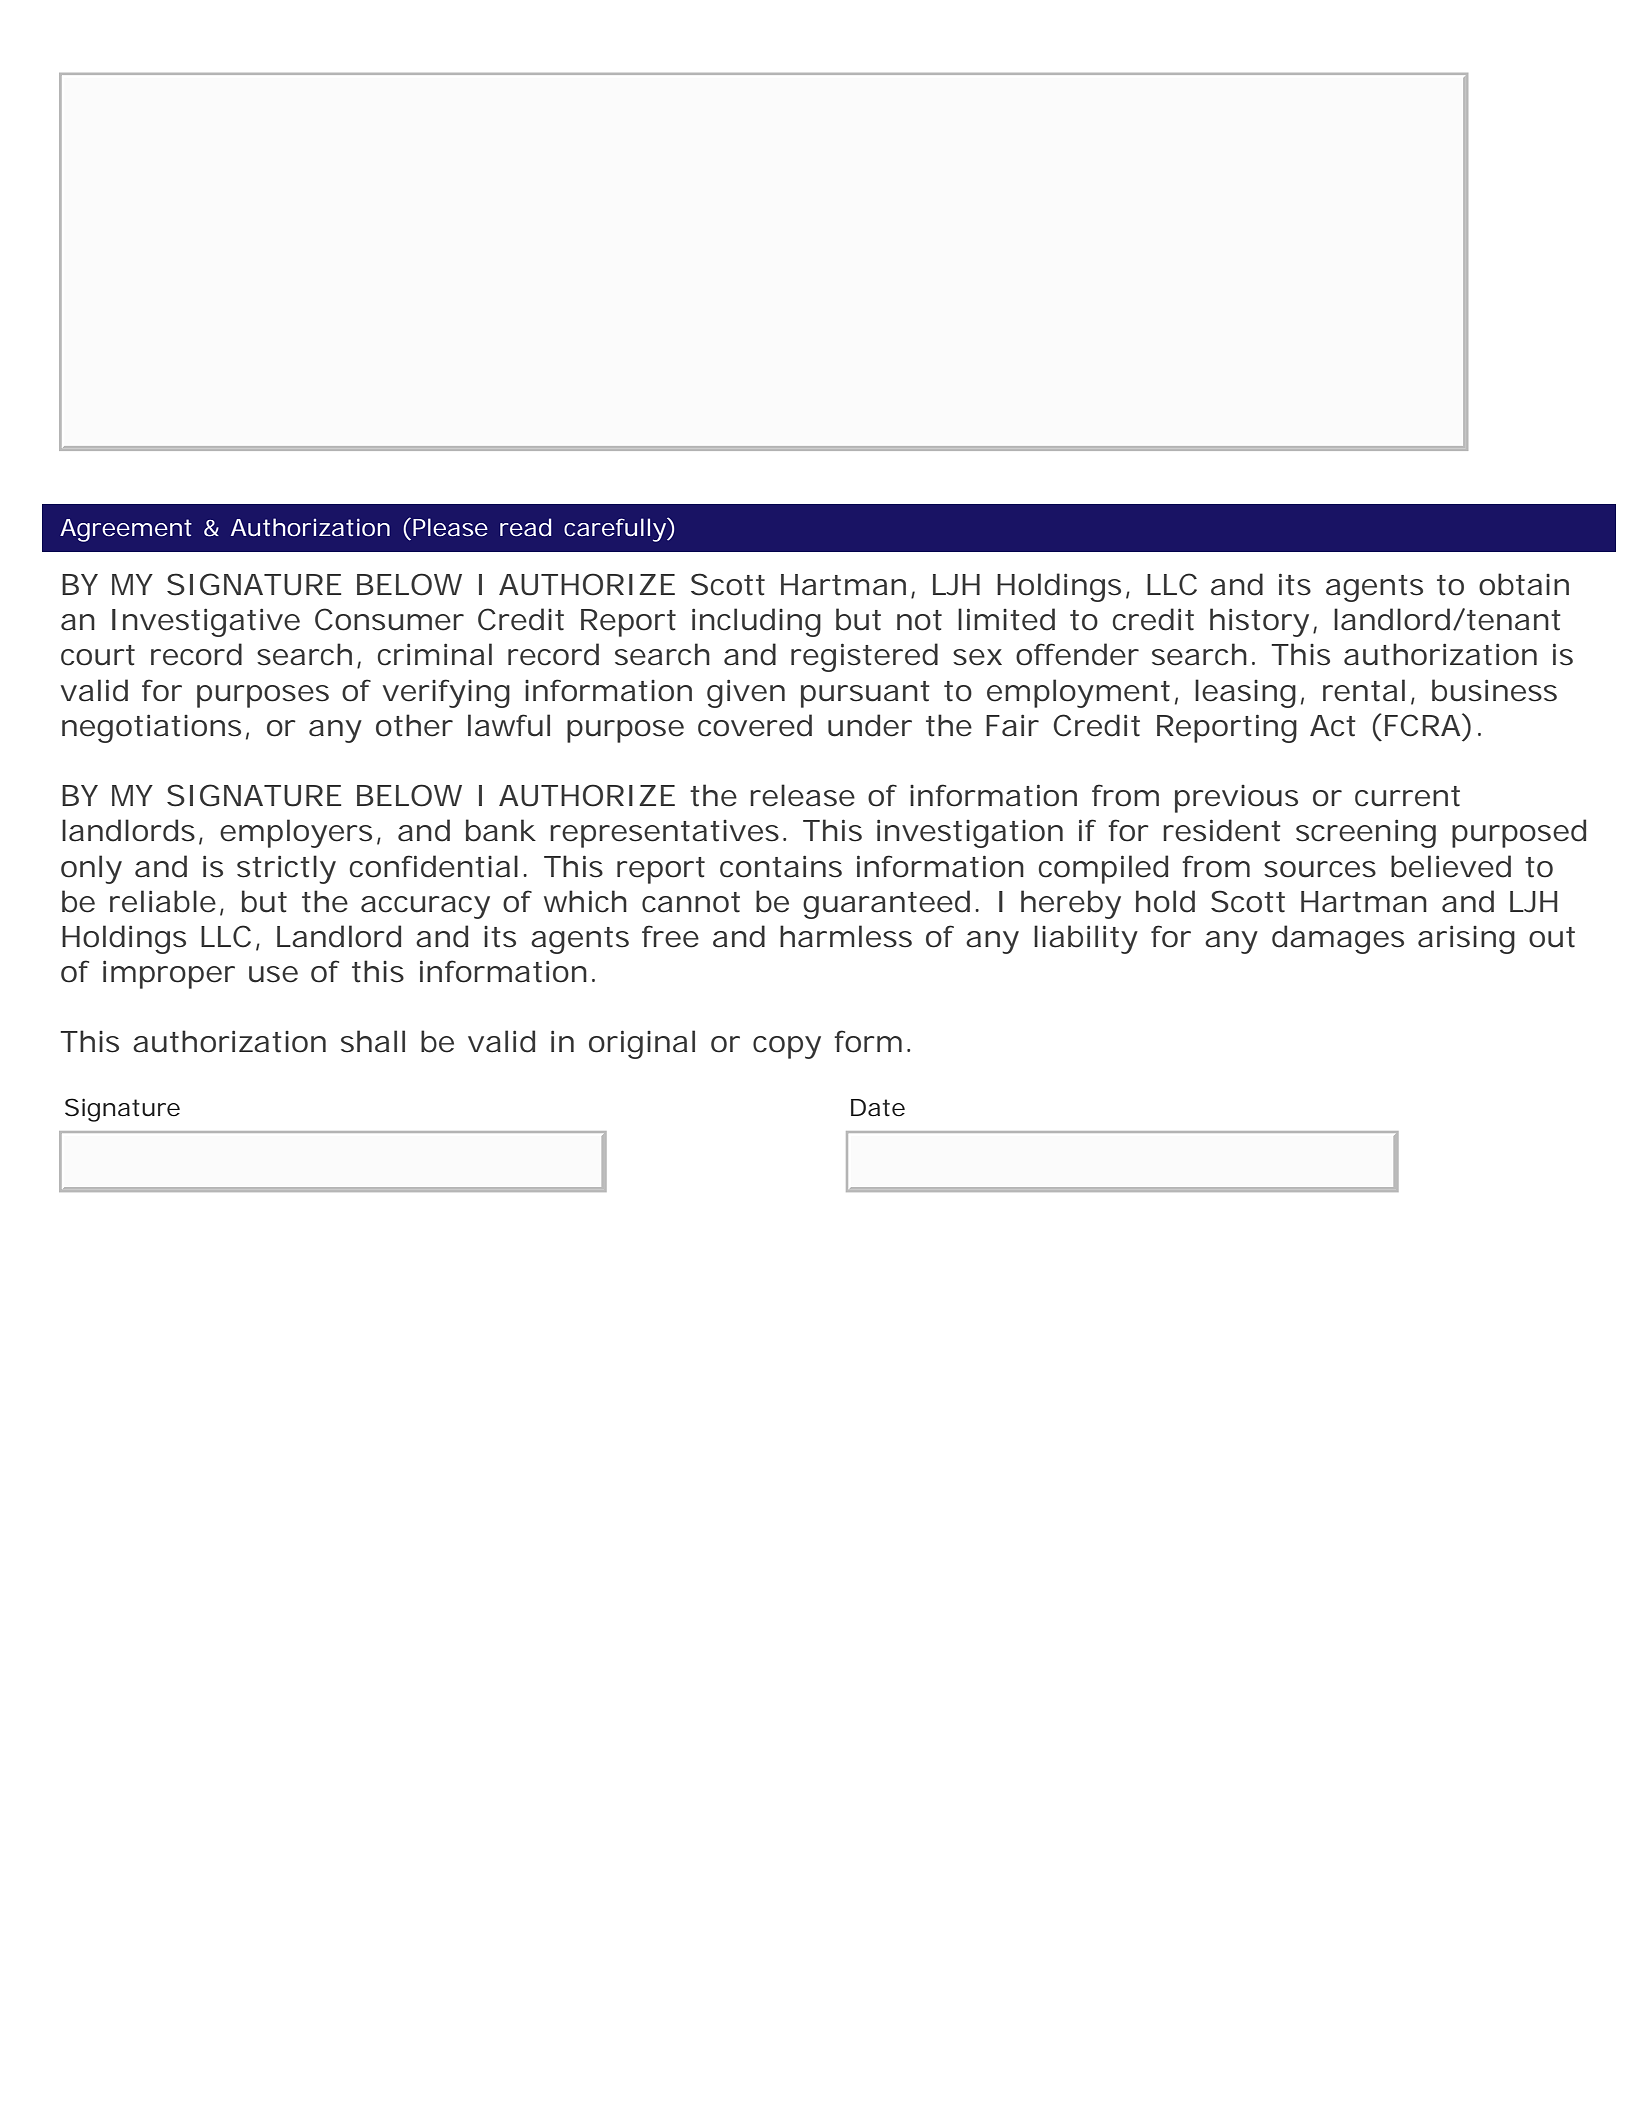 The height and width of the screenshot is (2127, 1643). I want to click on criminal, so click(435, 654).
